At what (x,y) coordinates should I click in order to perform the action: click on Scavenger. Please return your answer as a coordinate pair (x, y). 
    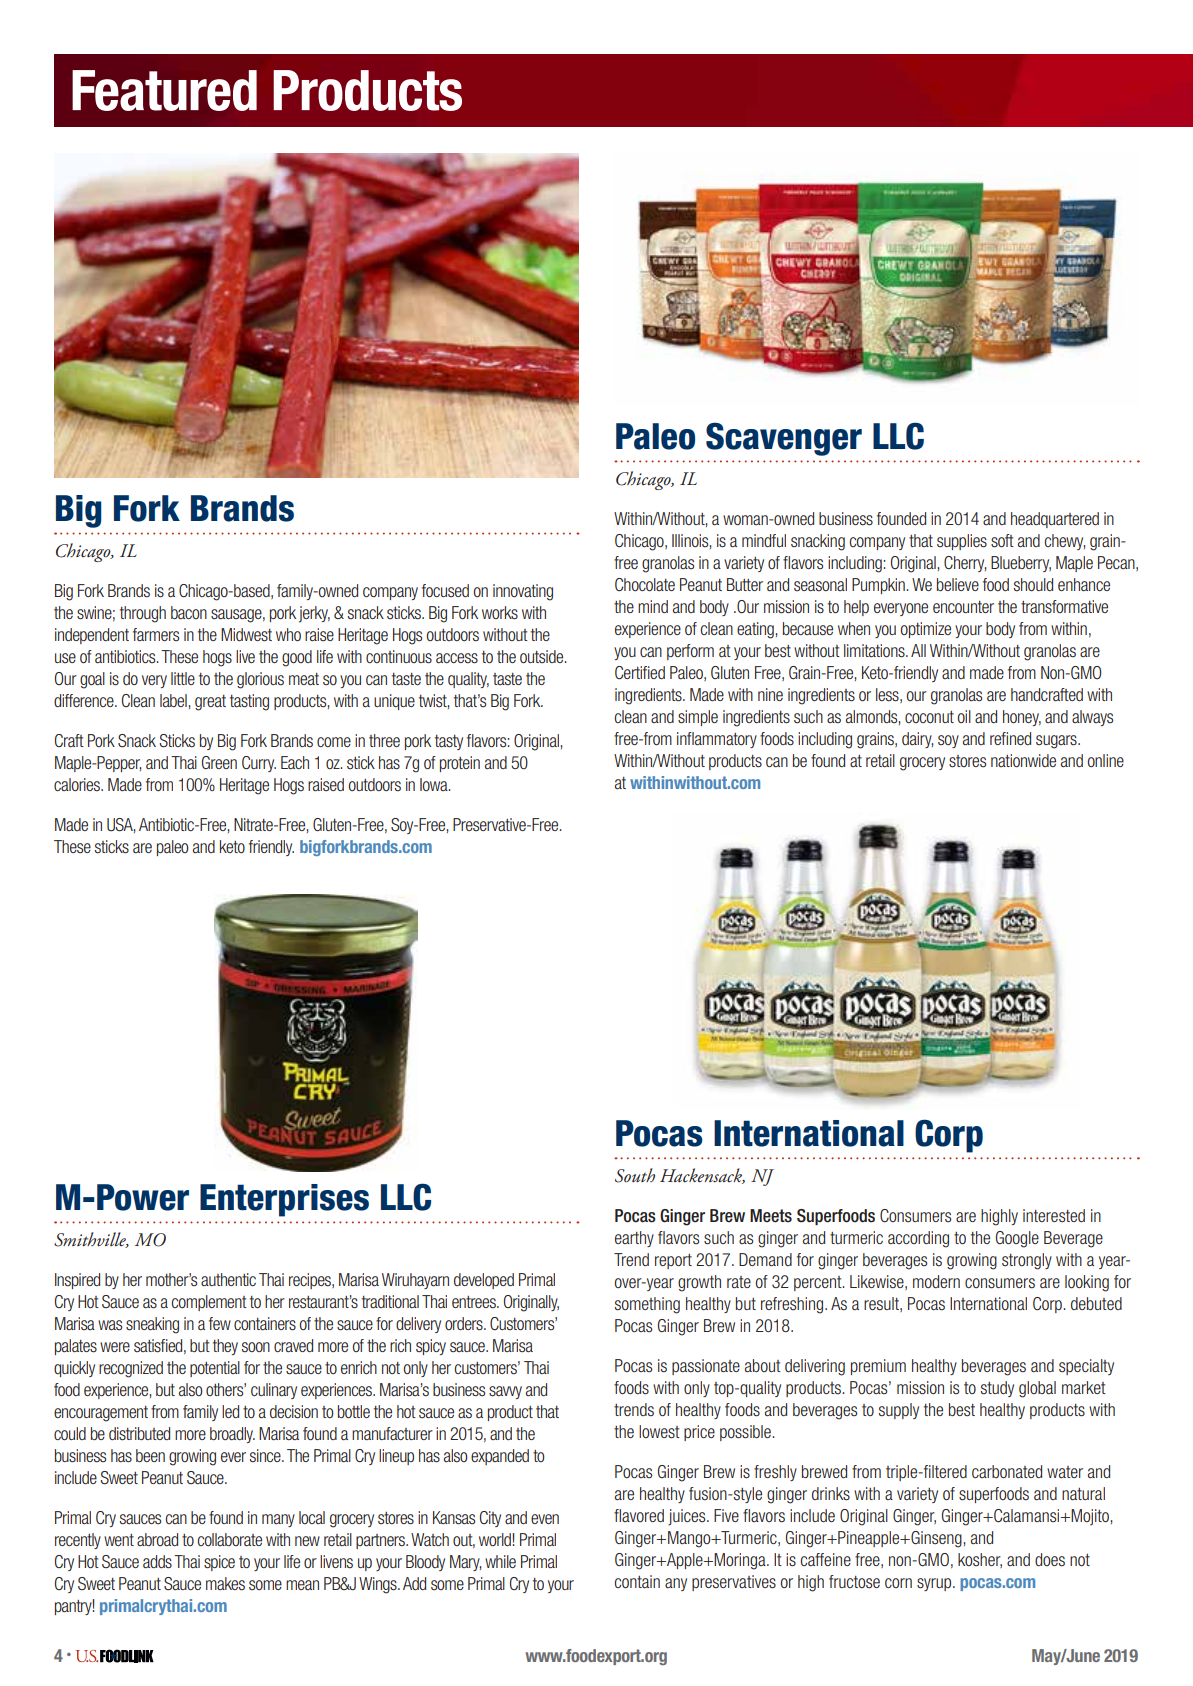
    Looking at the image, I should click on (784, 439).
